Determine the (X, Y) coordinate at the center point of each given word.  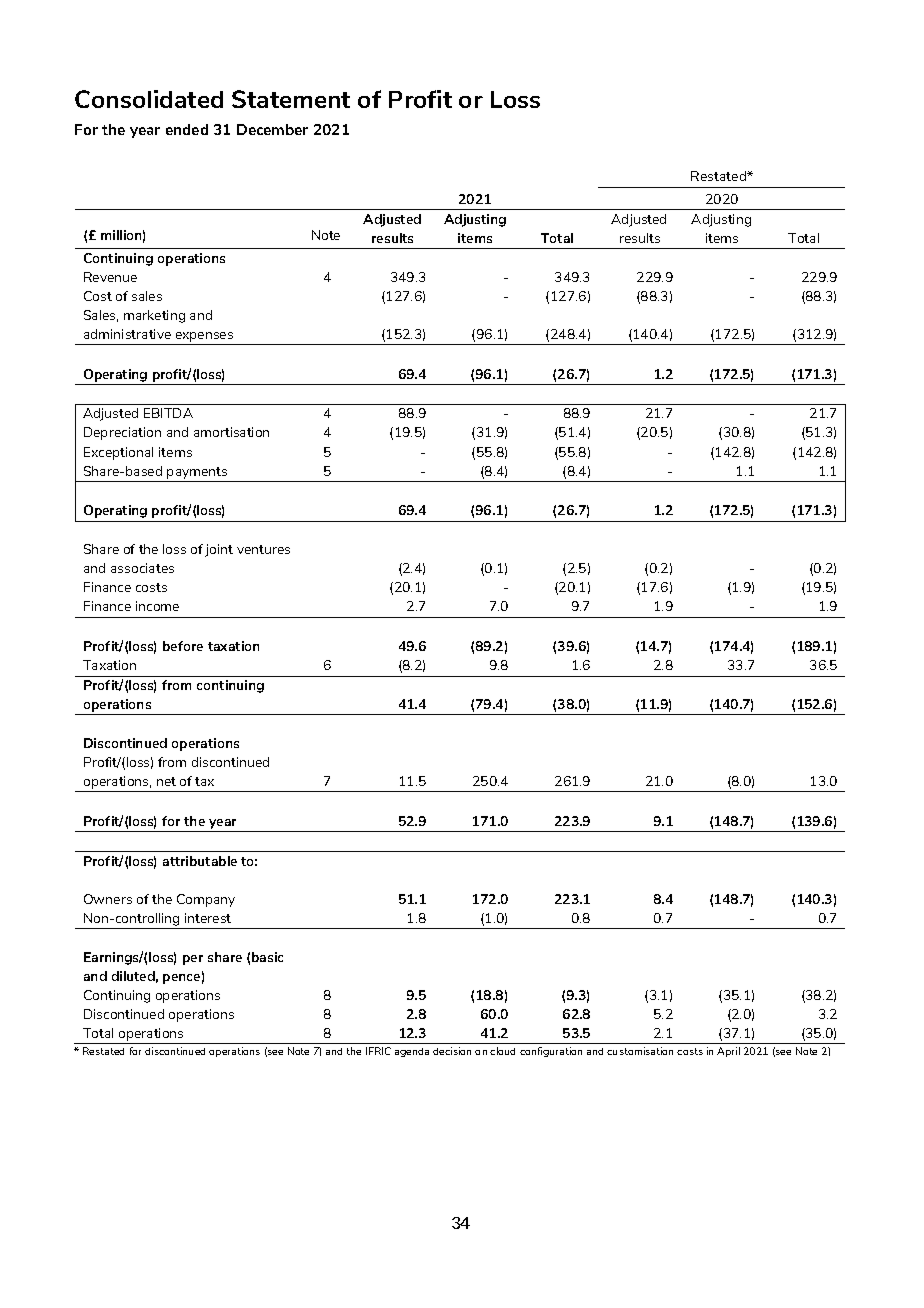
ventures (263, 549)
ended (187, 129)
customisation (640, 1051)
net (166, 781)
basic (267, 957)
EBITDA (168, 413)
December (272, 129)
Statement (291, 99)
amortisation (231, 432)
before (183, 646)
